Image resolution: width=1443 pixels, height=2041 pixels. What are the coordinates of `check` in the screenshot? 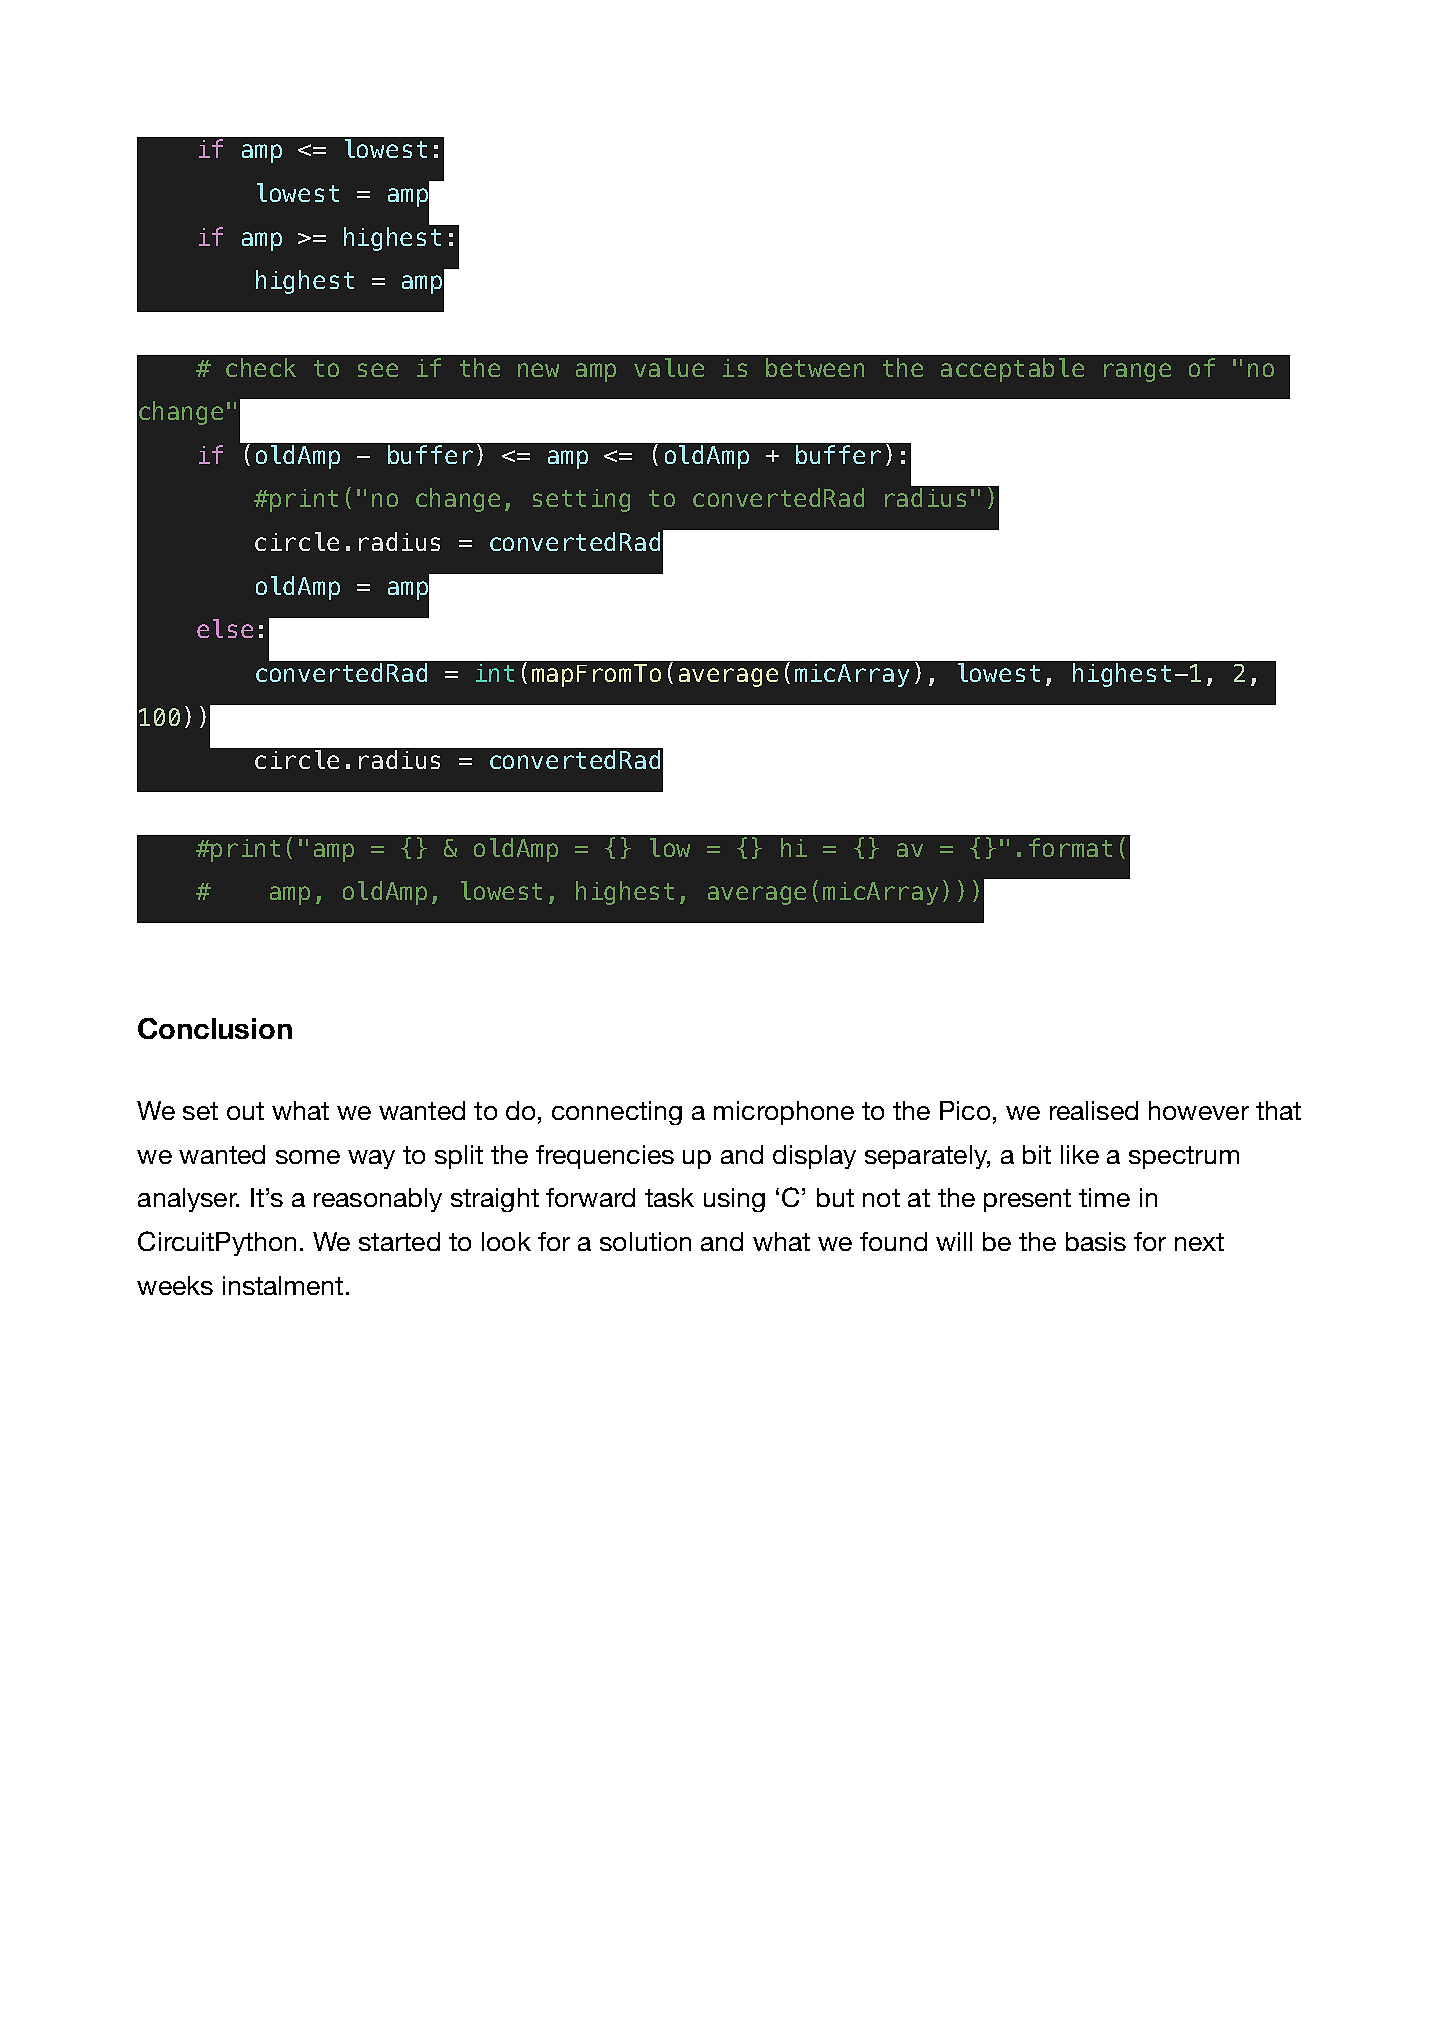 It's located at (261, 367).
